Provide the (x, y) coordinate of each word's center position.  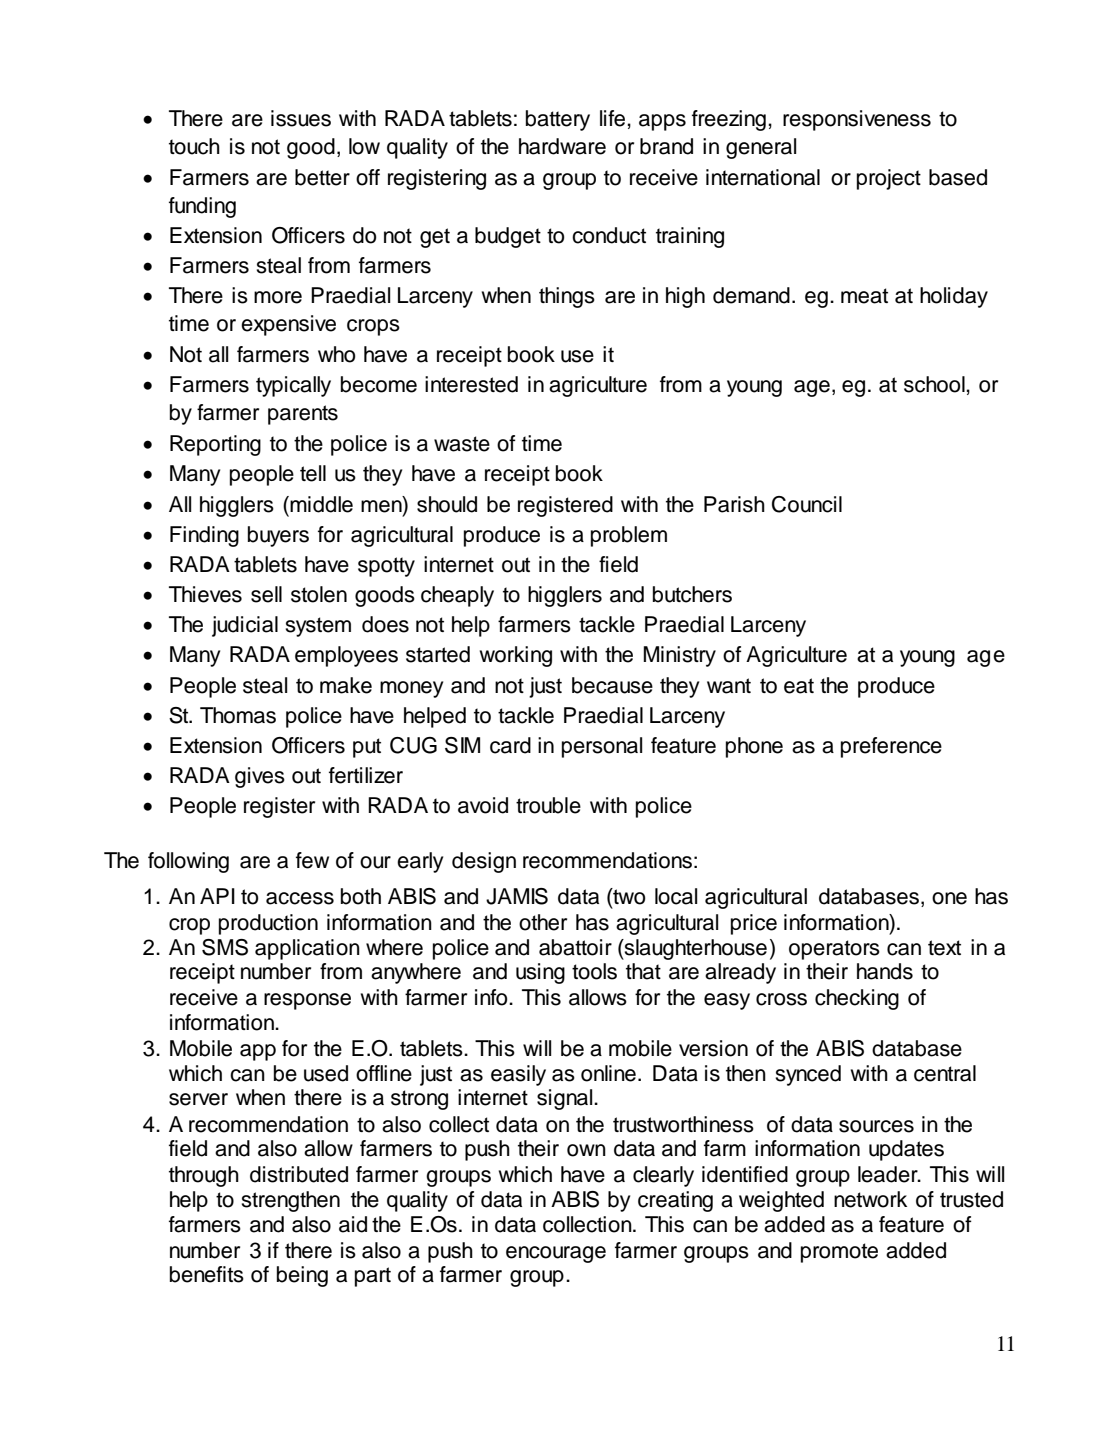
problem (629, 536)
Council (807, 504)
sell (266, 594)
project (889, 179)
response (307, 1001)
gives (260, 777)
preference (891, 747)
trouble (548, 805)
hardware (562, 146)
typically (293, 386)
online (608, 1073)
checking (857, 999)
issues (301, 118)
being (302, 1276)
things (567, 297)
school (935, 384)
